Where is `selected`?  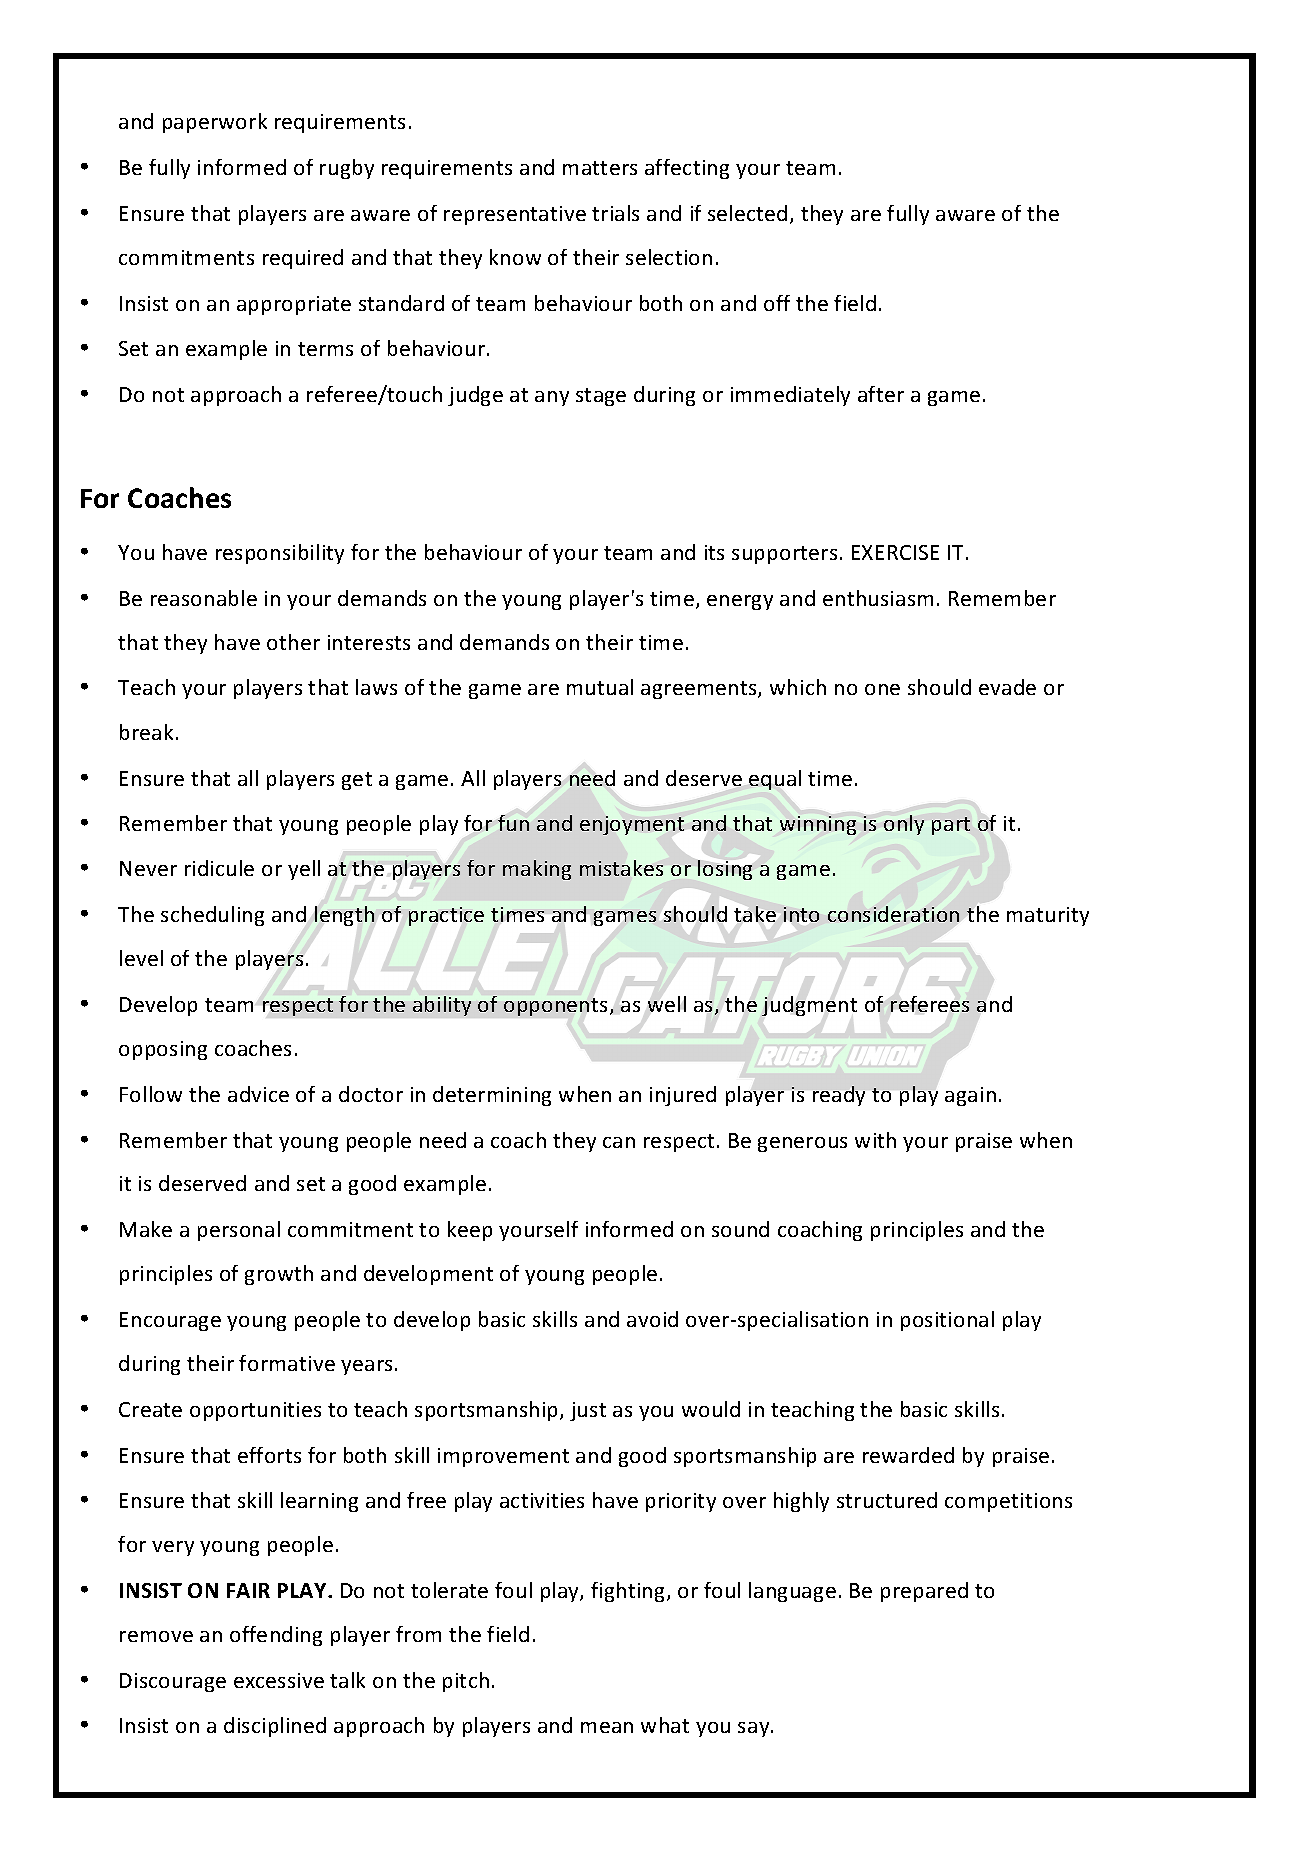 selected is located at coordinates (747, 213).
